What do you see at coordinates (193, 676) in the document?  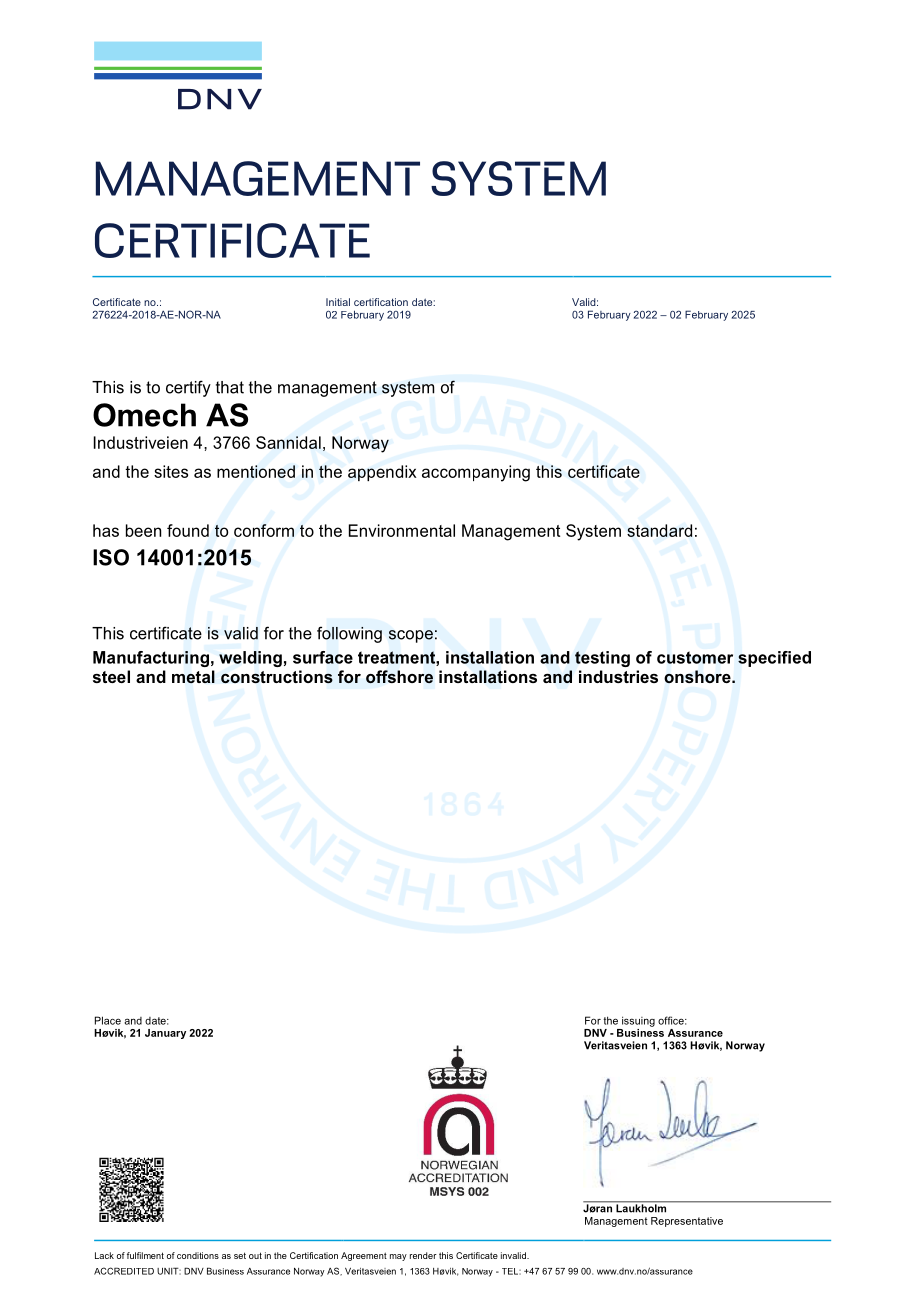 I see `metal` at bounding box center [193, 676].
